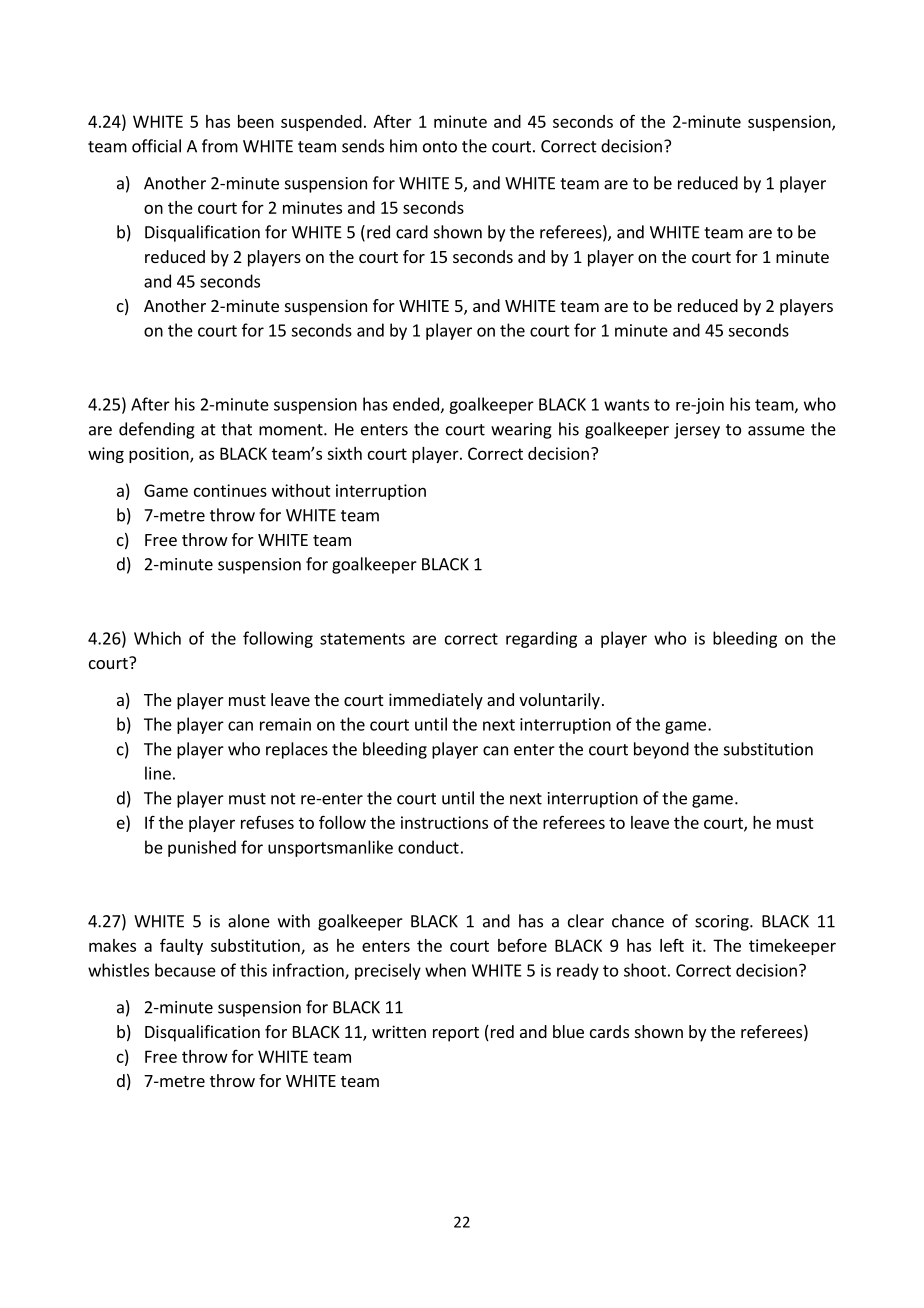 This screenshot has height=1308, width=924. What do you see at coordinates (697, 431) in the screenshot?
I see `jersey` at bounding box center [697, 431].
